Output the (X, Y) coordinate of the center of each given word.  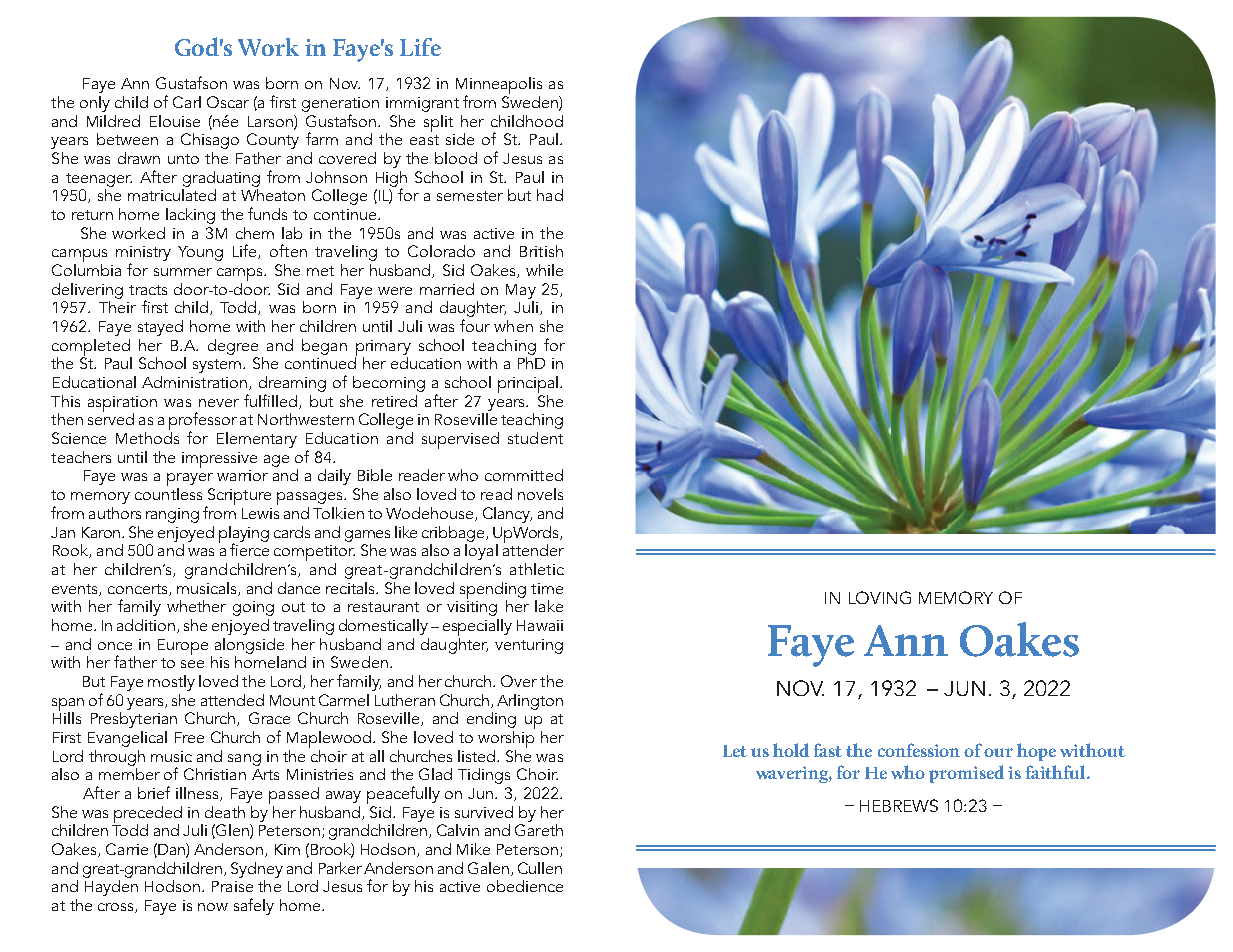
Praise (232, 886)
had (550, 195)
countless (168, 492)
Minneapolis (499, 87)
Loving (880, 597)
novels (540, 494)
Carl (187, 102)
